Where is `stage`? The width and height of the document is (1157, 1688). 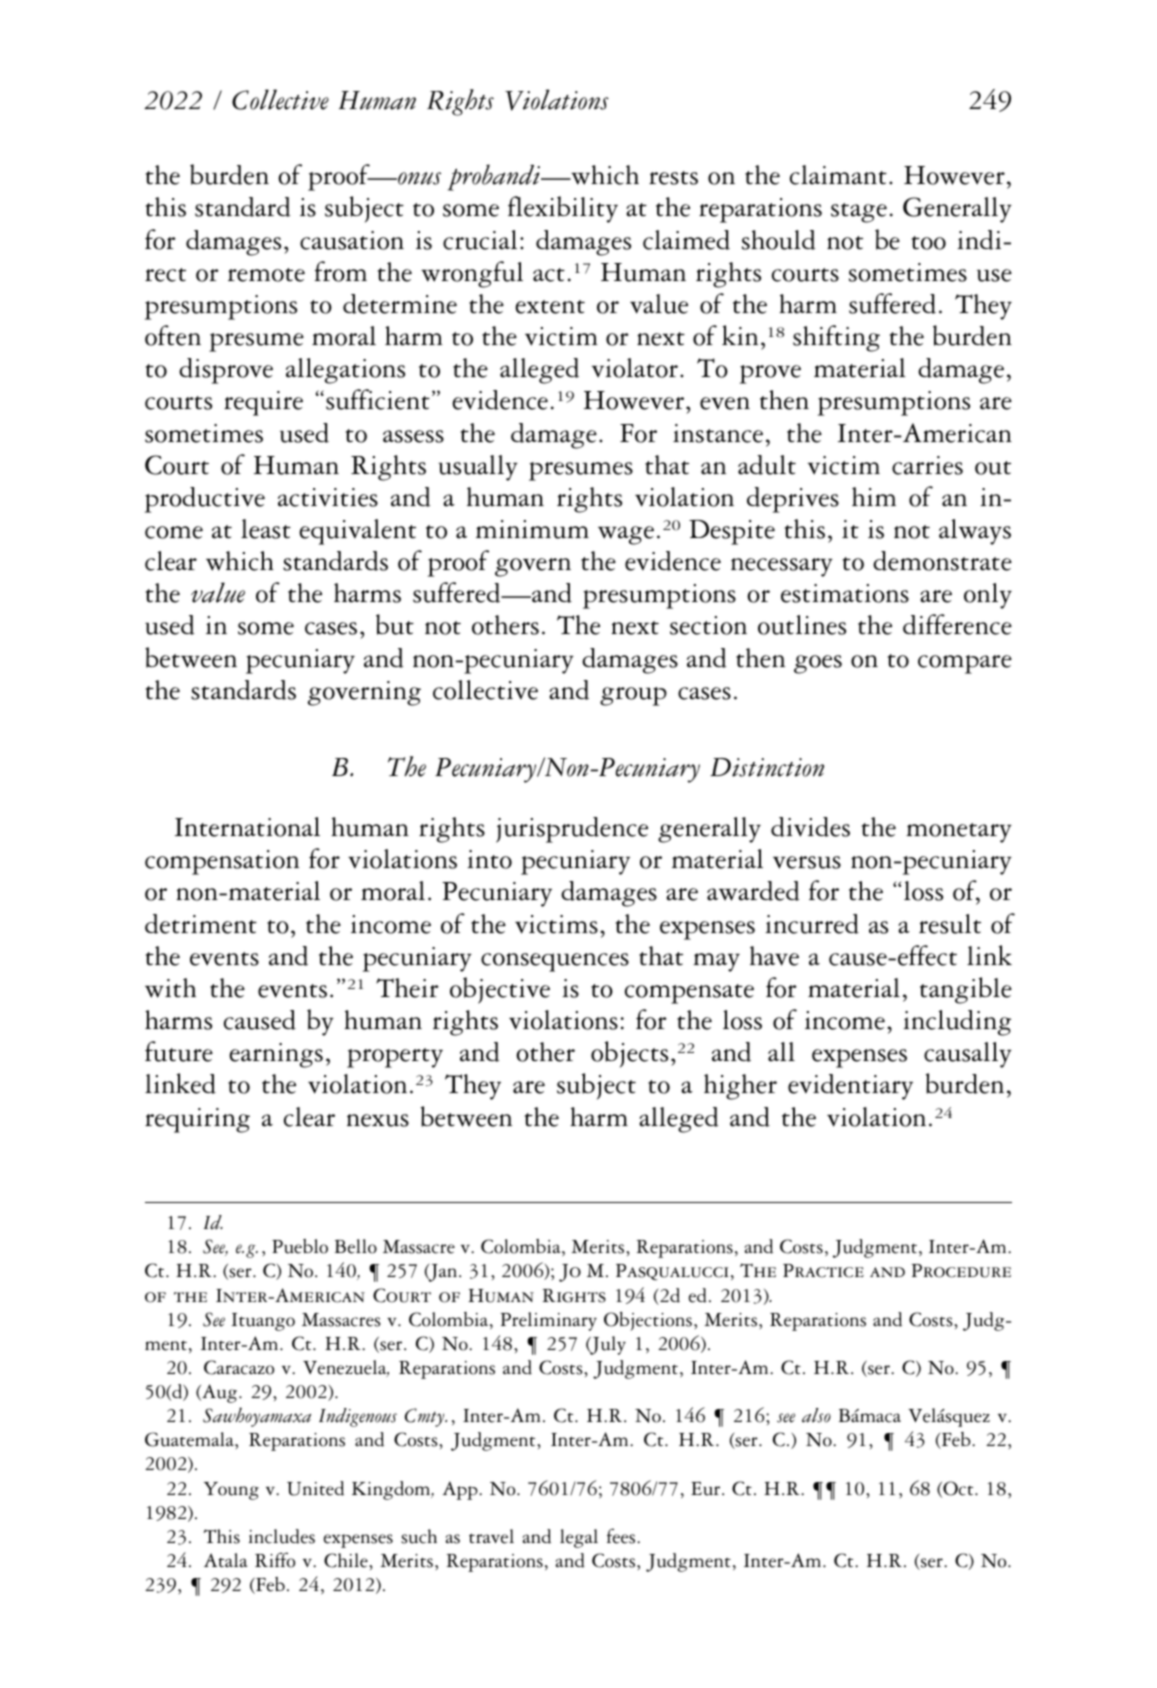 stage is located at coordinates (859, 213).
